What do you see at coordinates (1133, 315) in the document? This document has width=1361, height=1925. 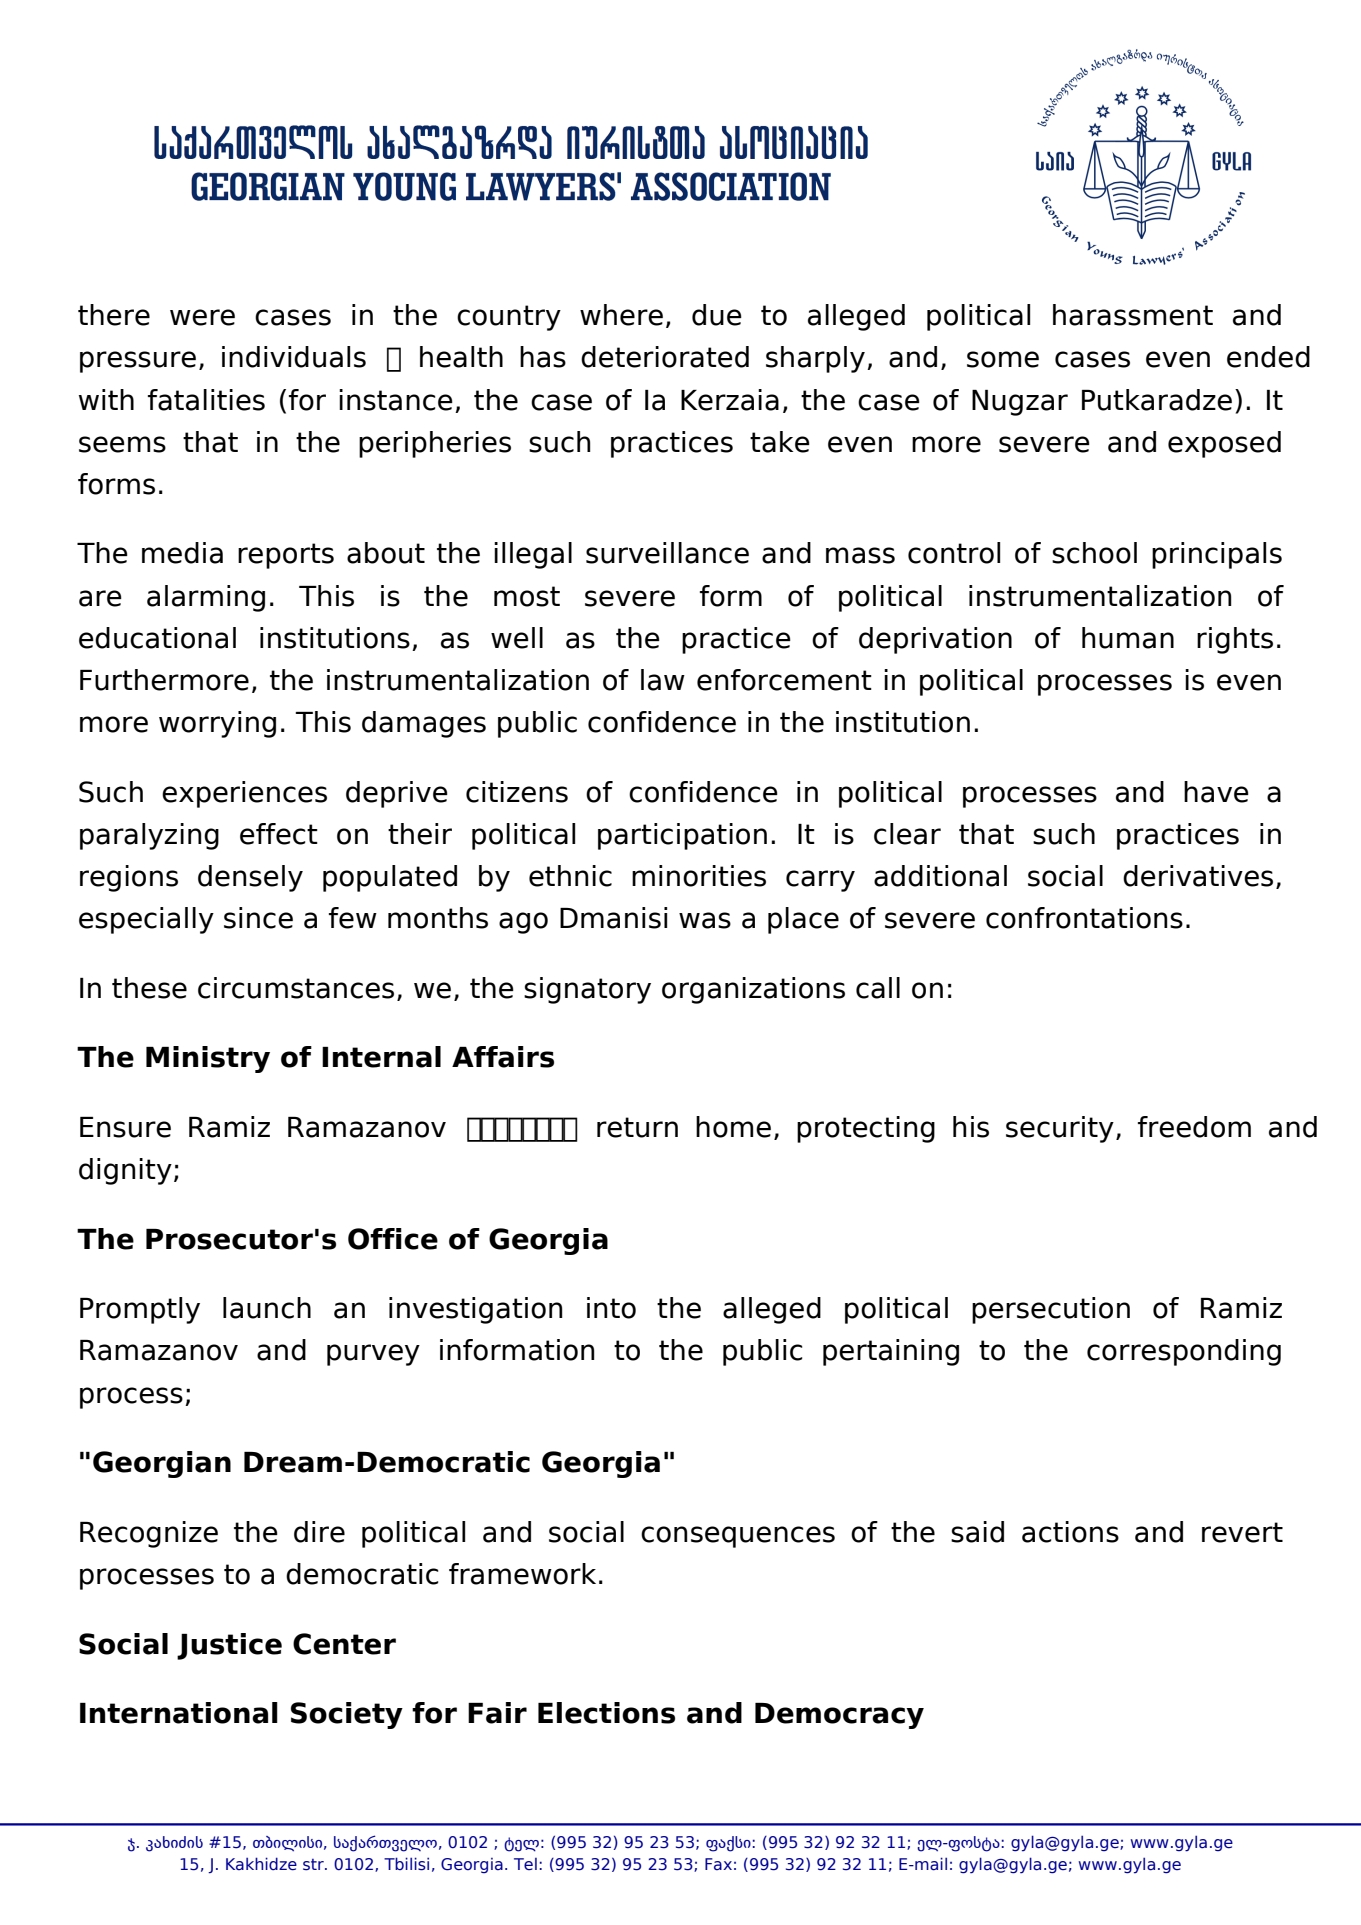 I see `harassment` at bounding box center [1133, 315].
